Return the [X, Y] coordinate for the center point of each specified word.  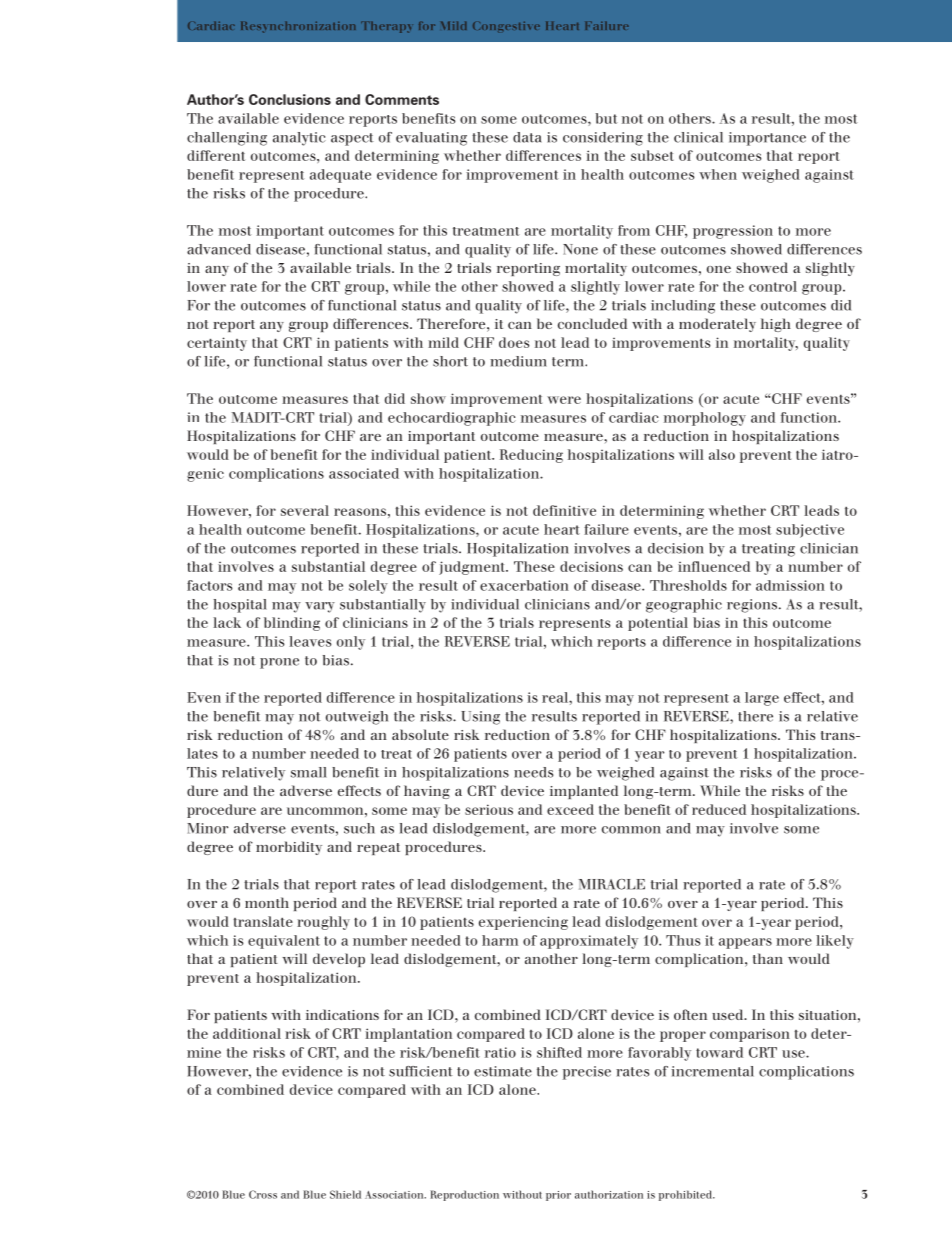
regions [752, 606]
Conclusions [290, 99]
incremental [712, 1071]
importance [767, 139]
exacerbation [524, 585]
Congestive [506, 26]
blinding [292, 624]
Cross [263, 1194]
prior [558, 1196]
